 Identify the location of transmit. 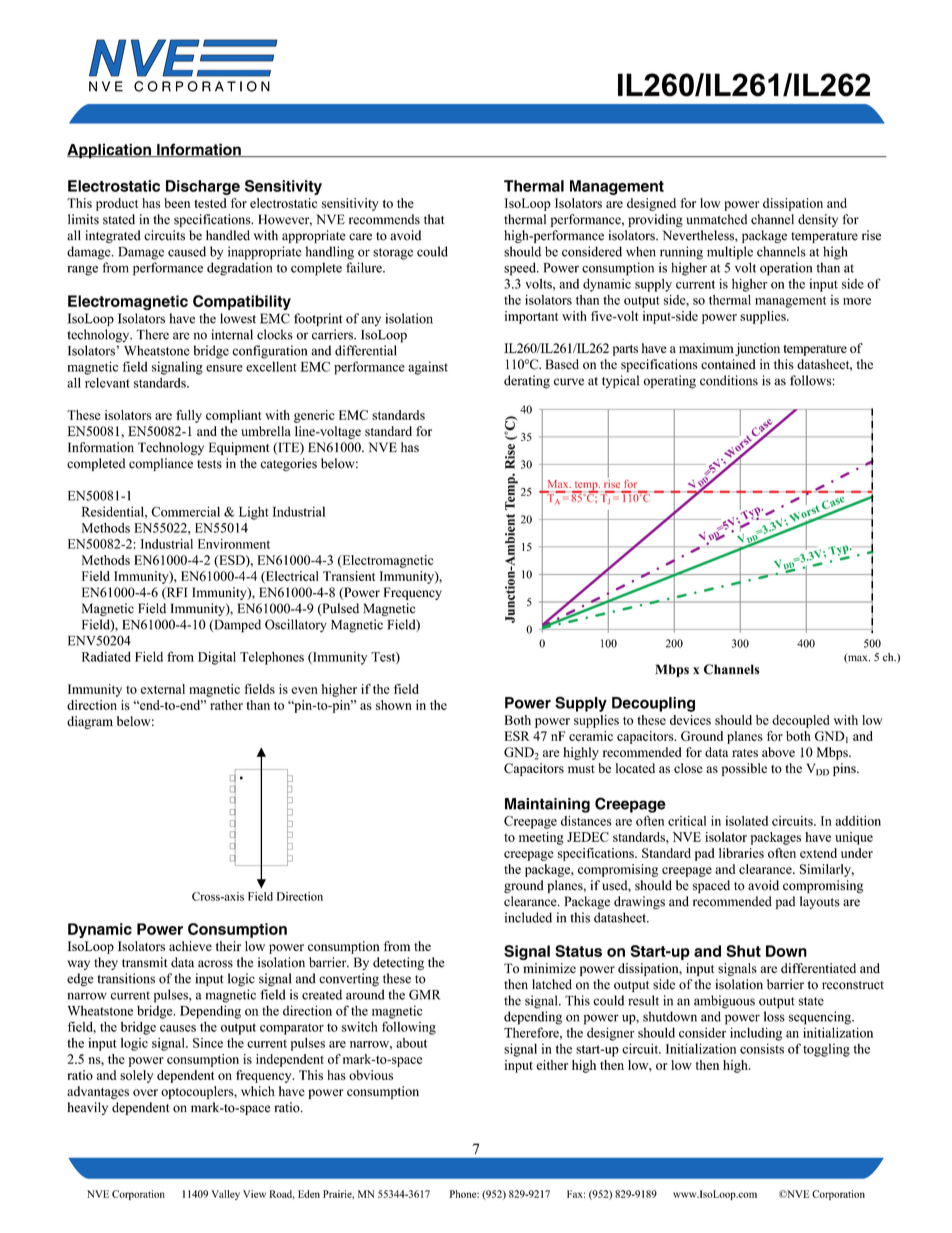
(144, 962).
